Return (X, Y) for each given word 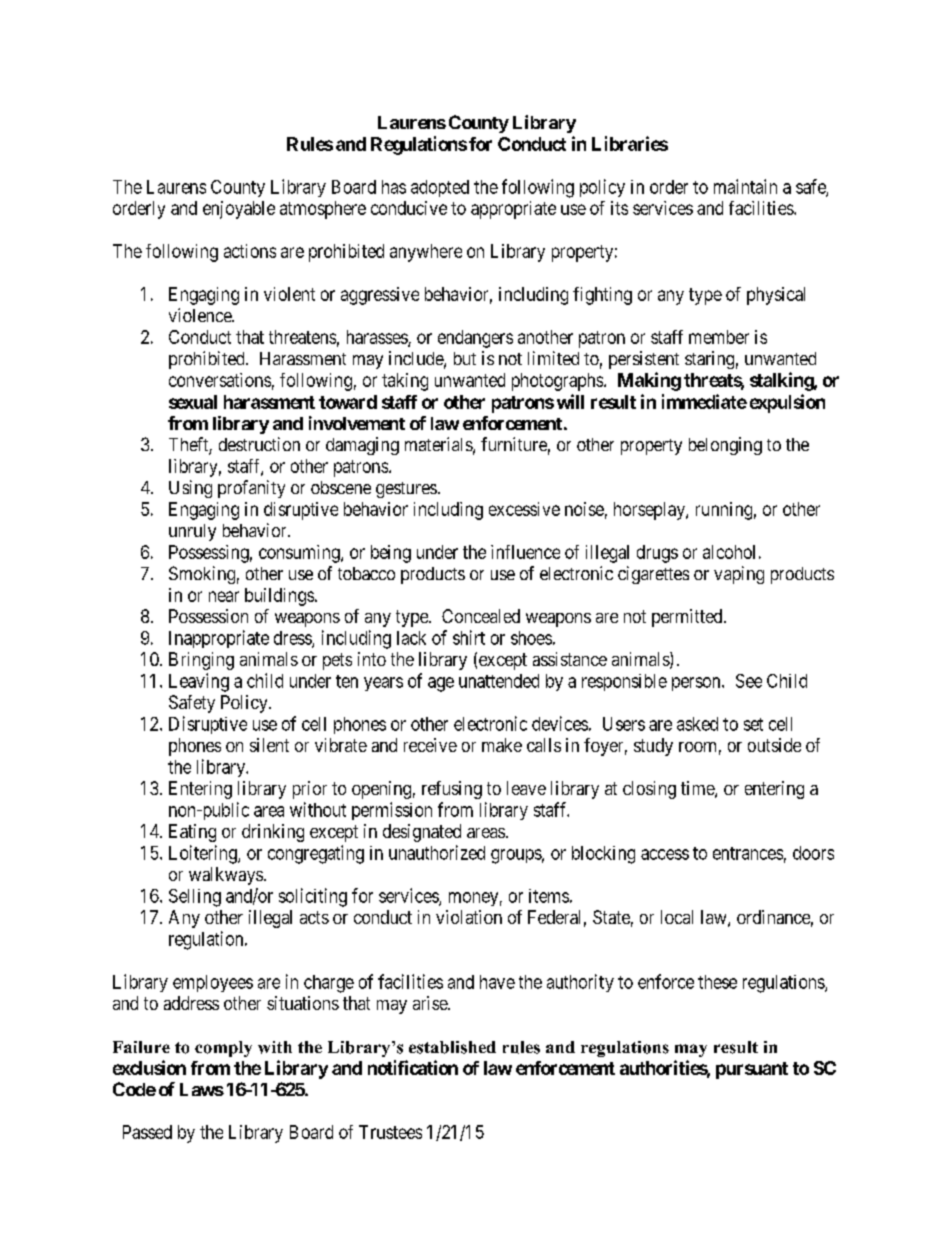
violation (469, 917)
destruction (259, 444)
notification (413, 1067)
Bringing (201, 661)
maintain (745, 186)
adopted (440, 188)
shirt (469, 637)
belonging (725, 446)
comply (223, 1049)
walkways (226, 876)
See (749, 681)
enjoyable (239, 210)
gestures (406, 490)
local (677, 917)
